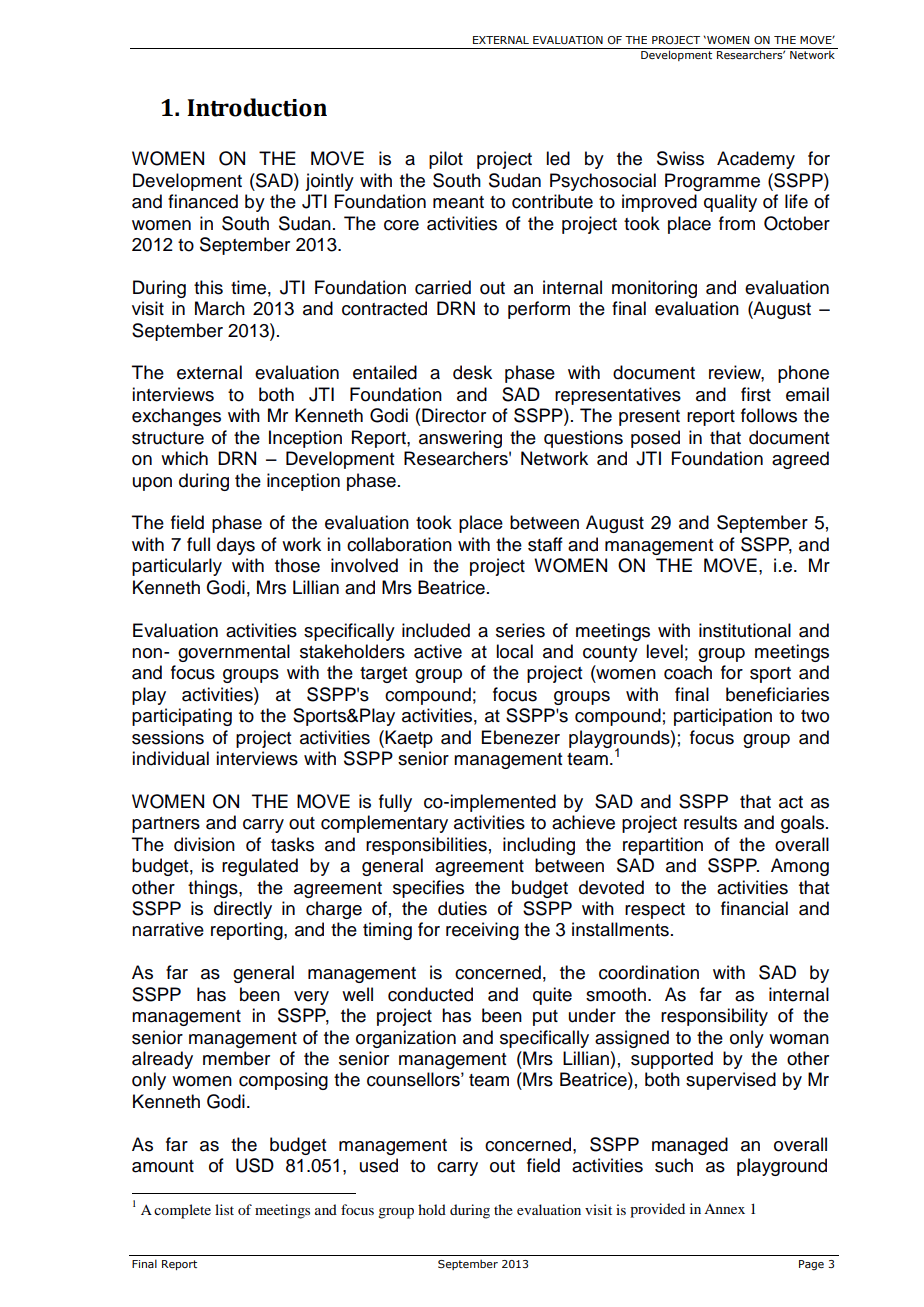 The height and width of the page is (1307, 924). Describe the element at coordinates (754, 908) in the page. I see `financial` at that location.
